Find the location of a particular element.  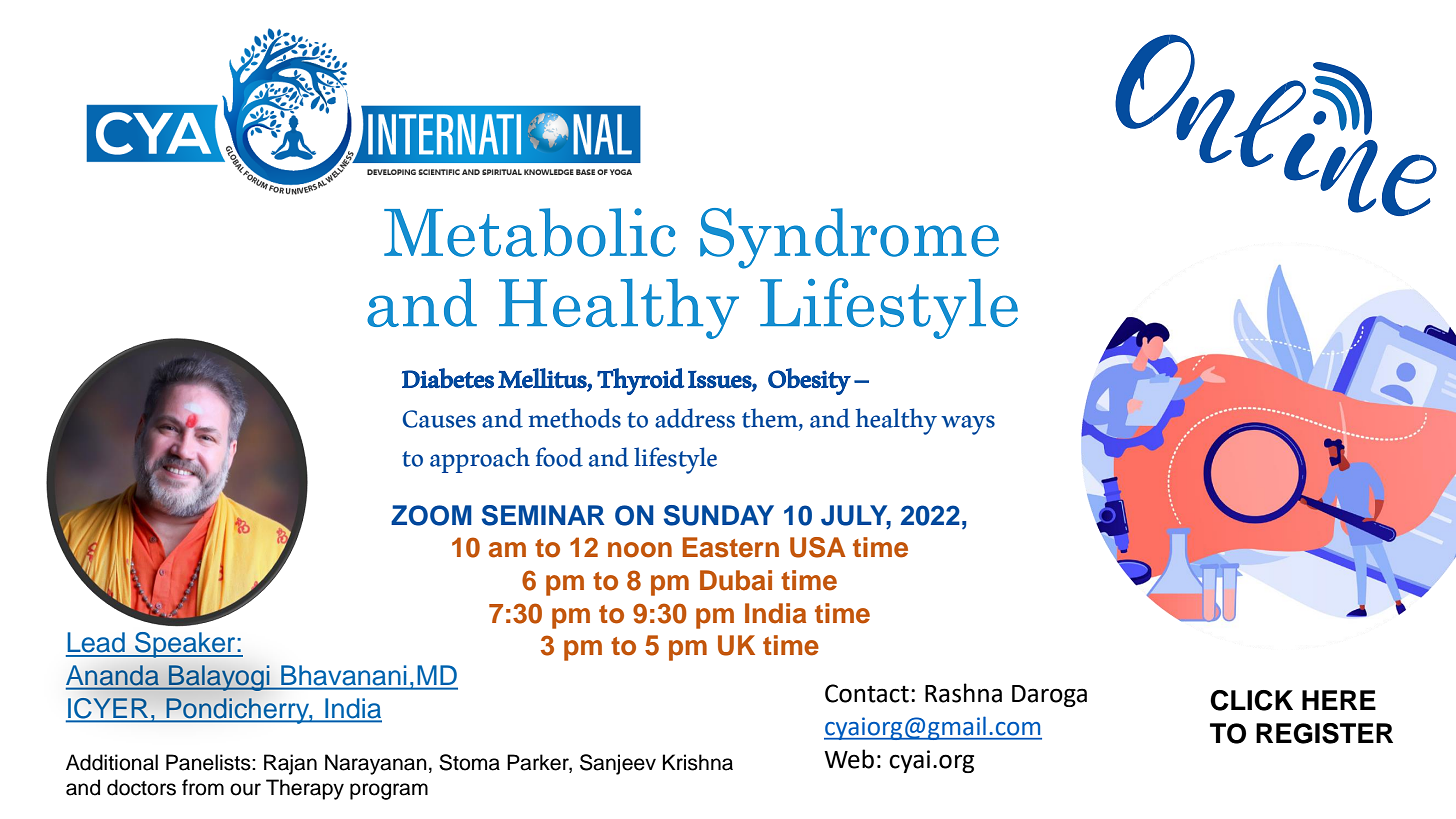

Metabolic is located at coordinates (530, 232).
